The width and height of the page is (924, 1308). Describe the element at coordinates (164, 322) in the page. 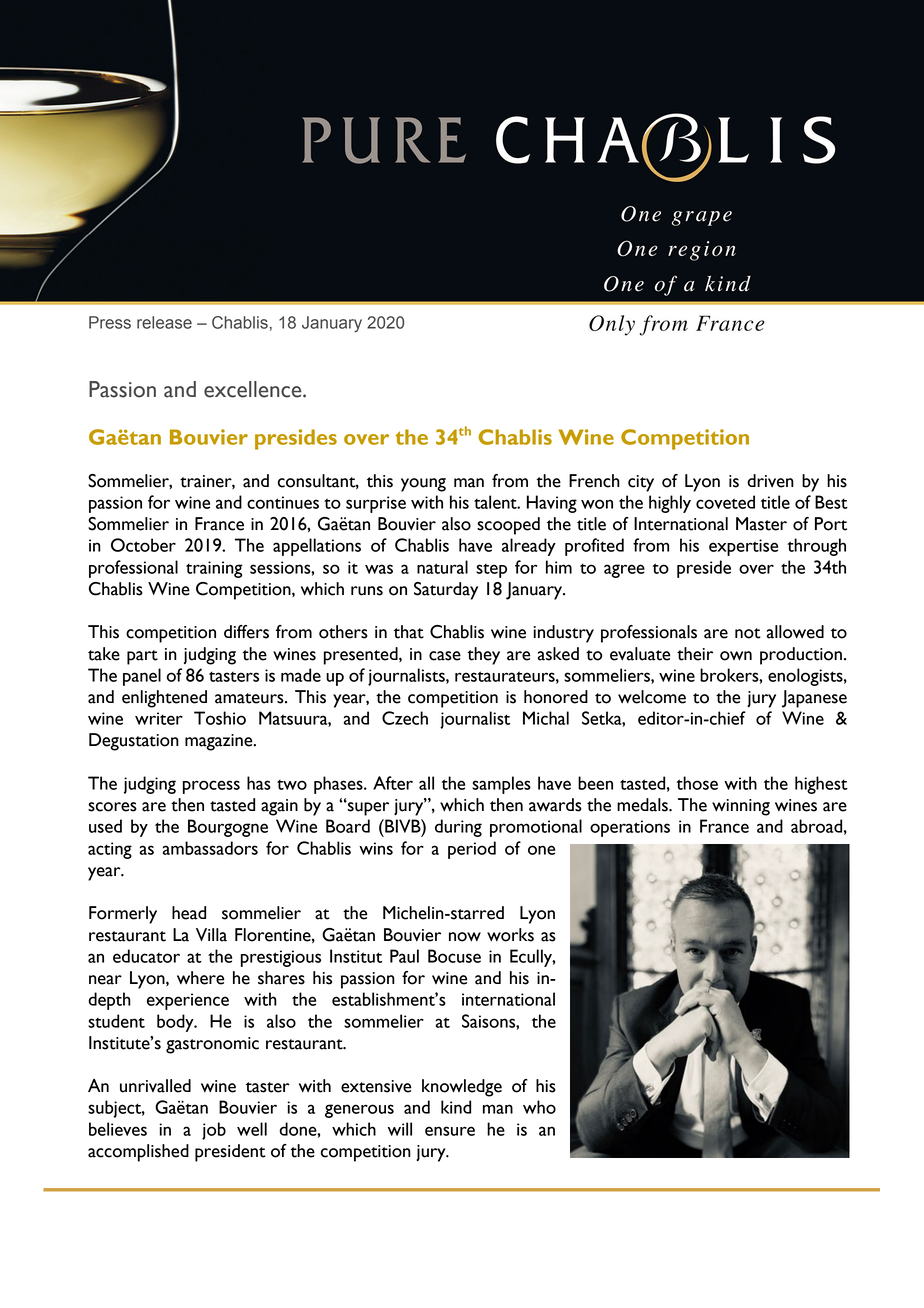

I see `release` at that location.
